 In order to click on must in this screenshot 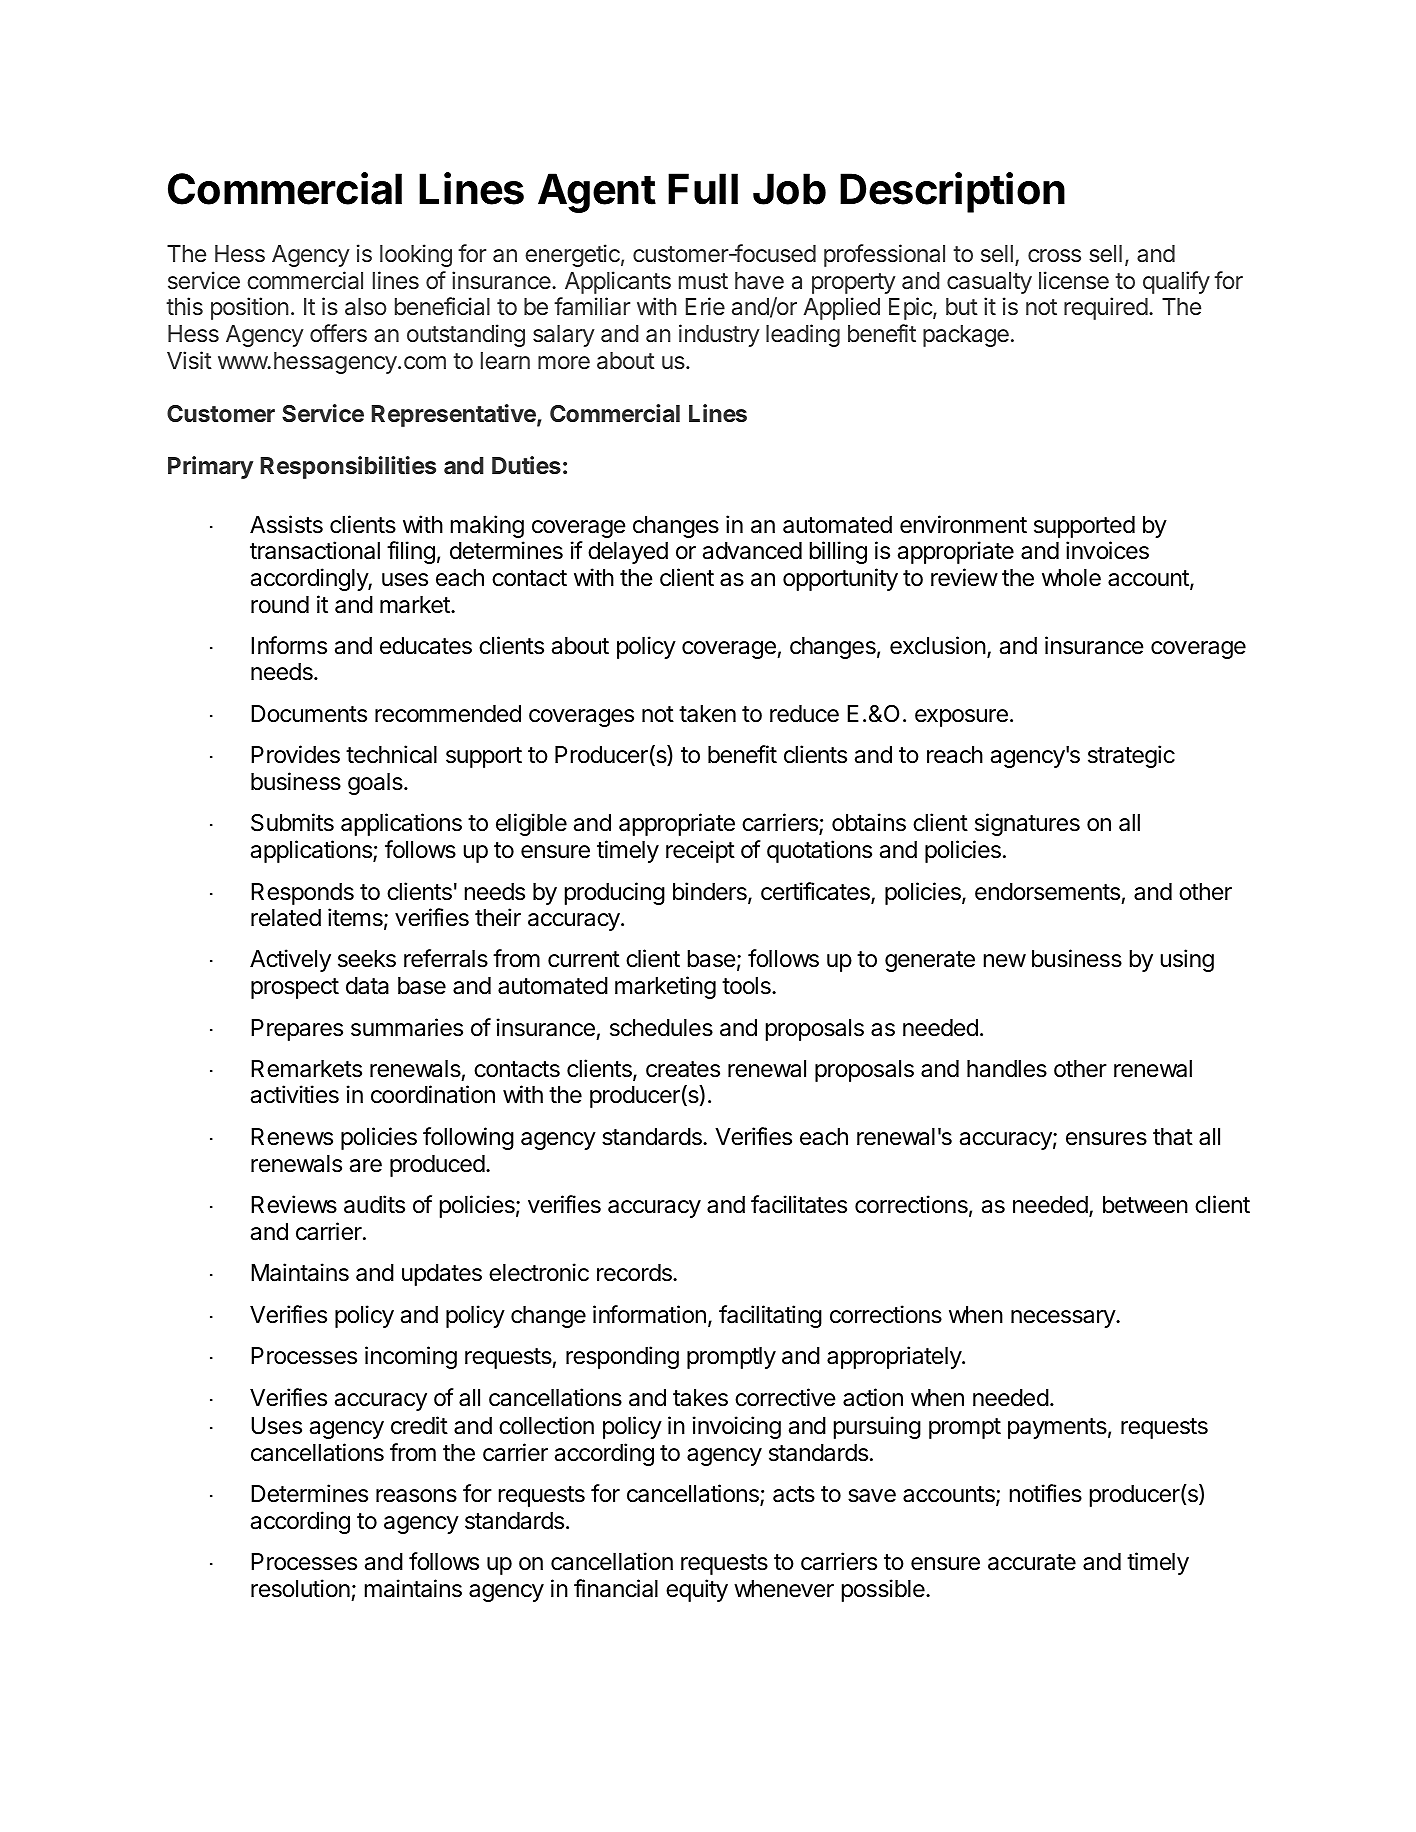, I will do `click(703, 281)`.
